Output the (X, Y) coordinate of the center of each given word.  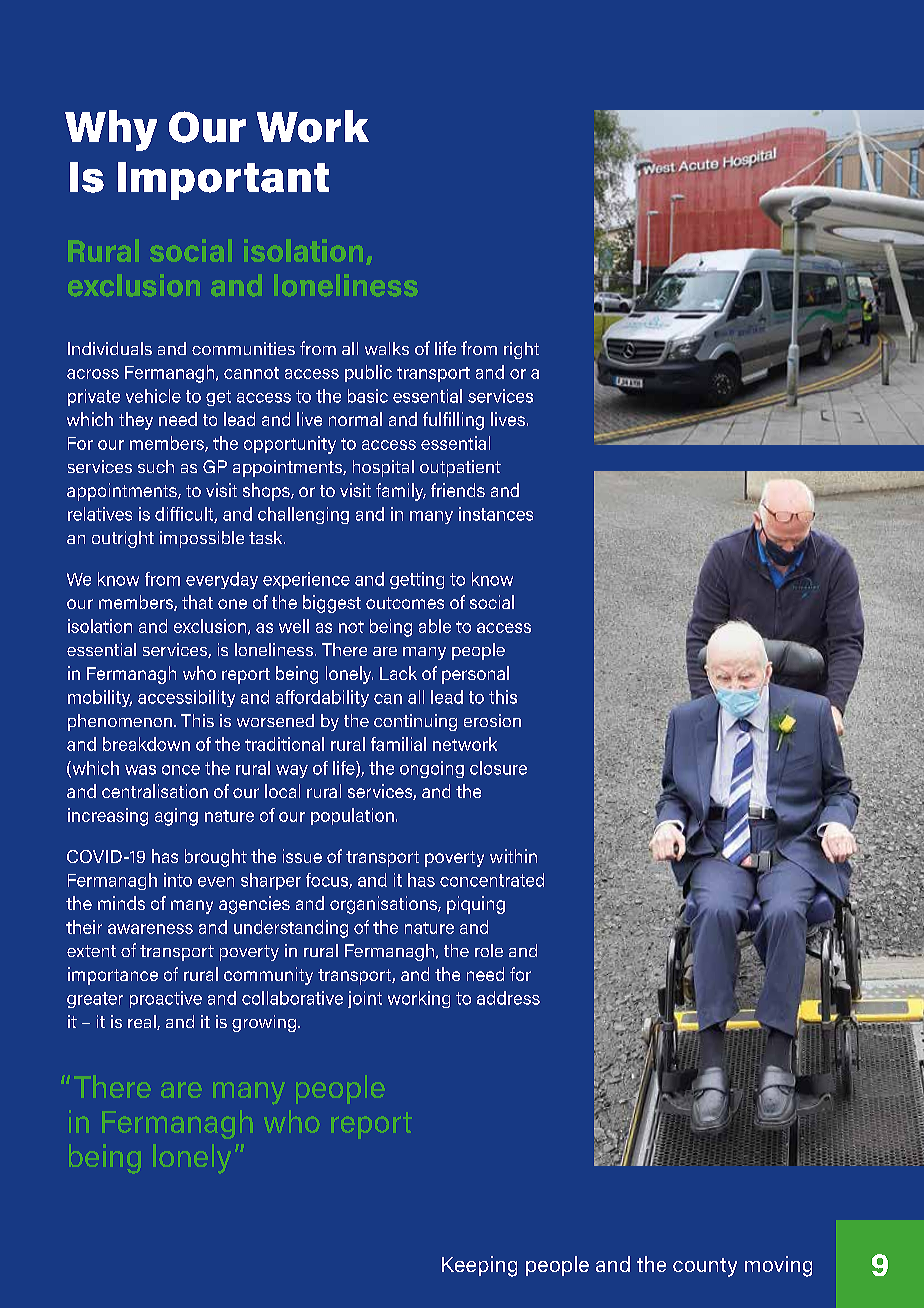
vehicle (153, 396)
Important (223, 181)
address (508, 998)
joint (365, 999)
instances (496, 514)
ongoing (432, 769)
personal (475, 675)
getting (417, 580)
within (513, 856)
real (143, 1022)
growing (265, 1023)
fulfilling (453, 421)
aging (176, 817)
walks (387, 348)
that (197, 602)
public (368, 373)
